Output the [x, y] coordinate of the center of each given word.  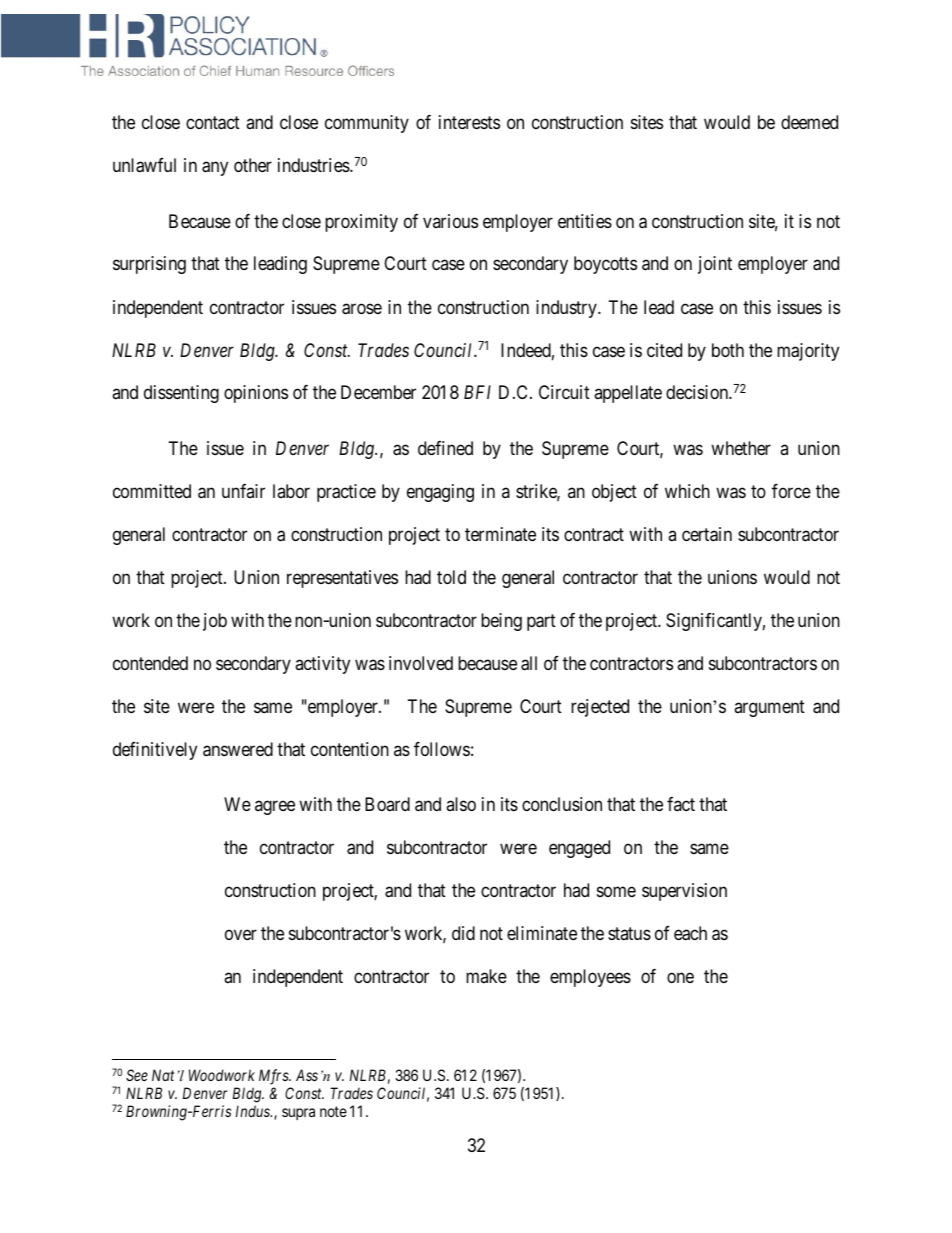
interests [469, 122]
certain [707, 534]
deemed [809, 122]
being [501, 622]
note [333, 1111]
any [215, 168]
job [215, 622]
